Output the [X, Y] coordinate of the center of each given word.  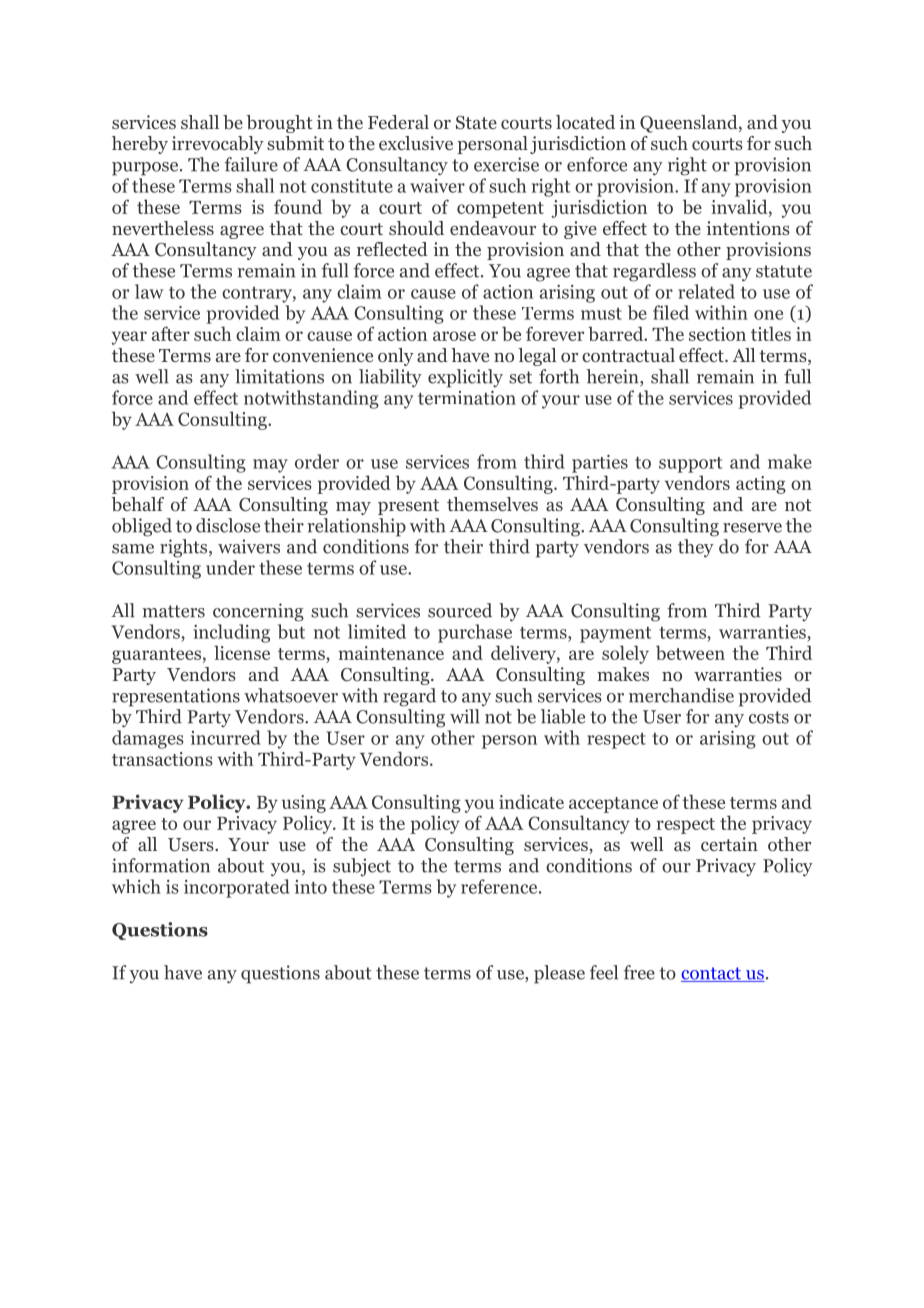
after [171, 333]
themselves [492, 504]
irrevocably [218, 145]
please [559, 974]
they [696, 548]
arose [454, 336]
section [717, 334]
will [464, 716]
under [230, 567]
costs [769, 717]
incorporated [237, 888]
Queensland [690, 124]
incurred [226, 737]
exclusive [416, 143]
